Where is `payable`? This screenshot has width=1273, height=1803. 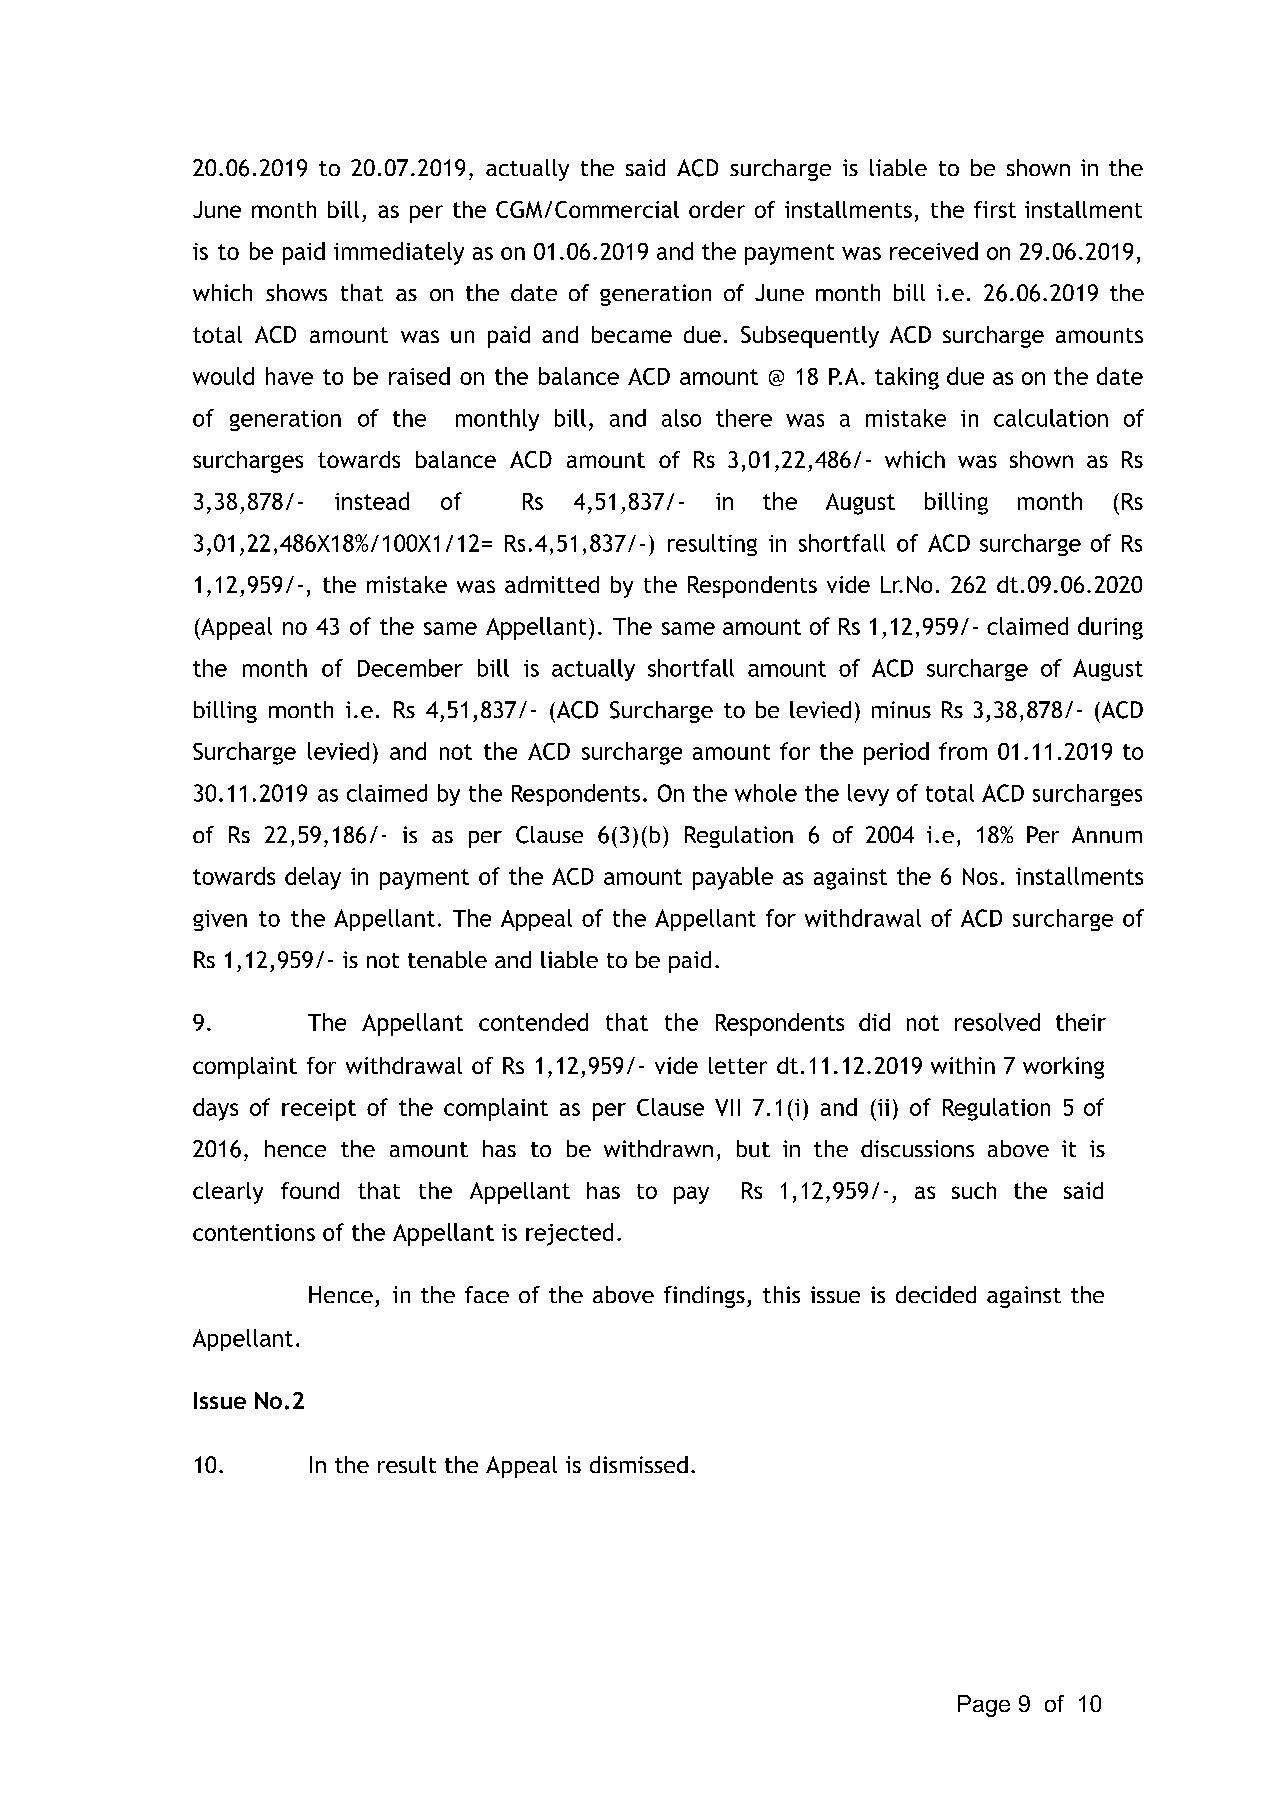
payable is located at coordinates (733, 878).
